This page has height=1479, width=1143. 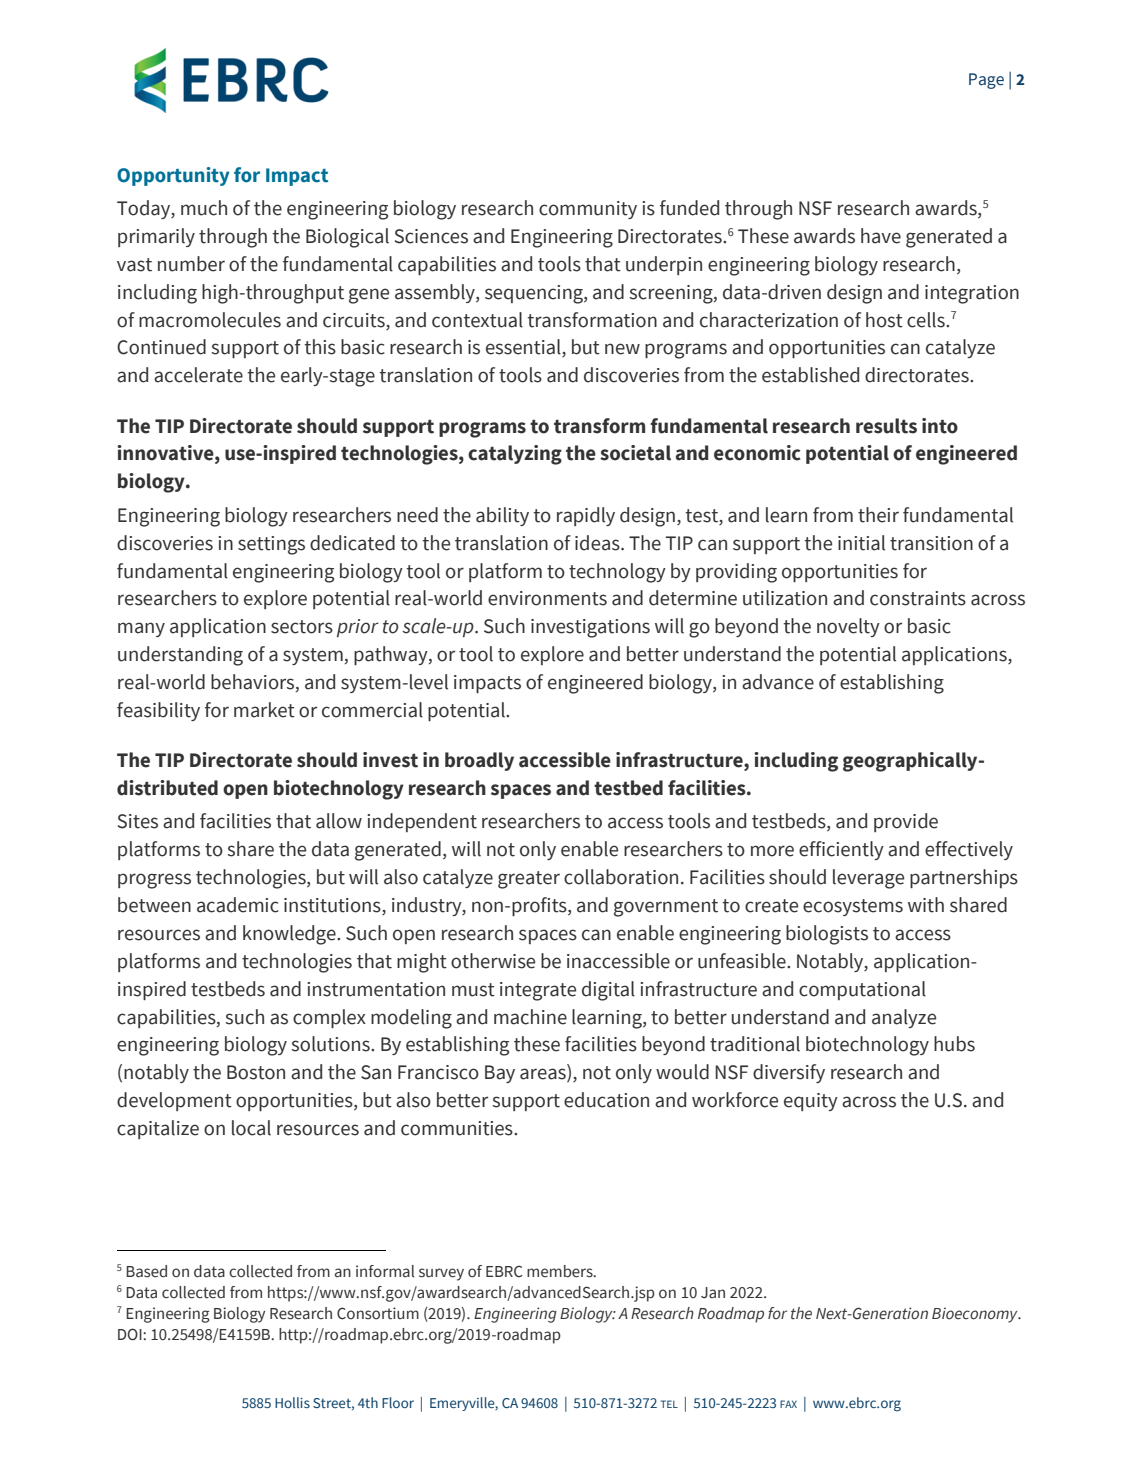 I want to click on computational, so click(x=862, y=990).
